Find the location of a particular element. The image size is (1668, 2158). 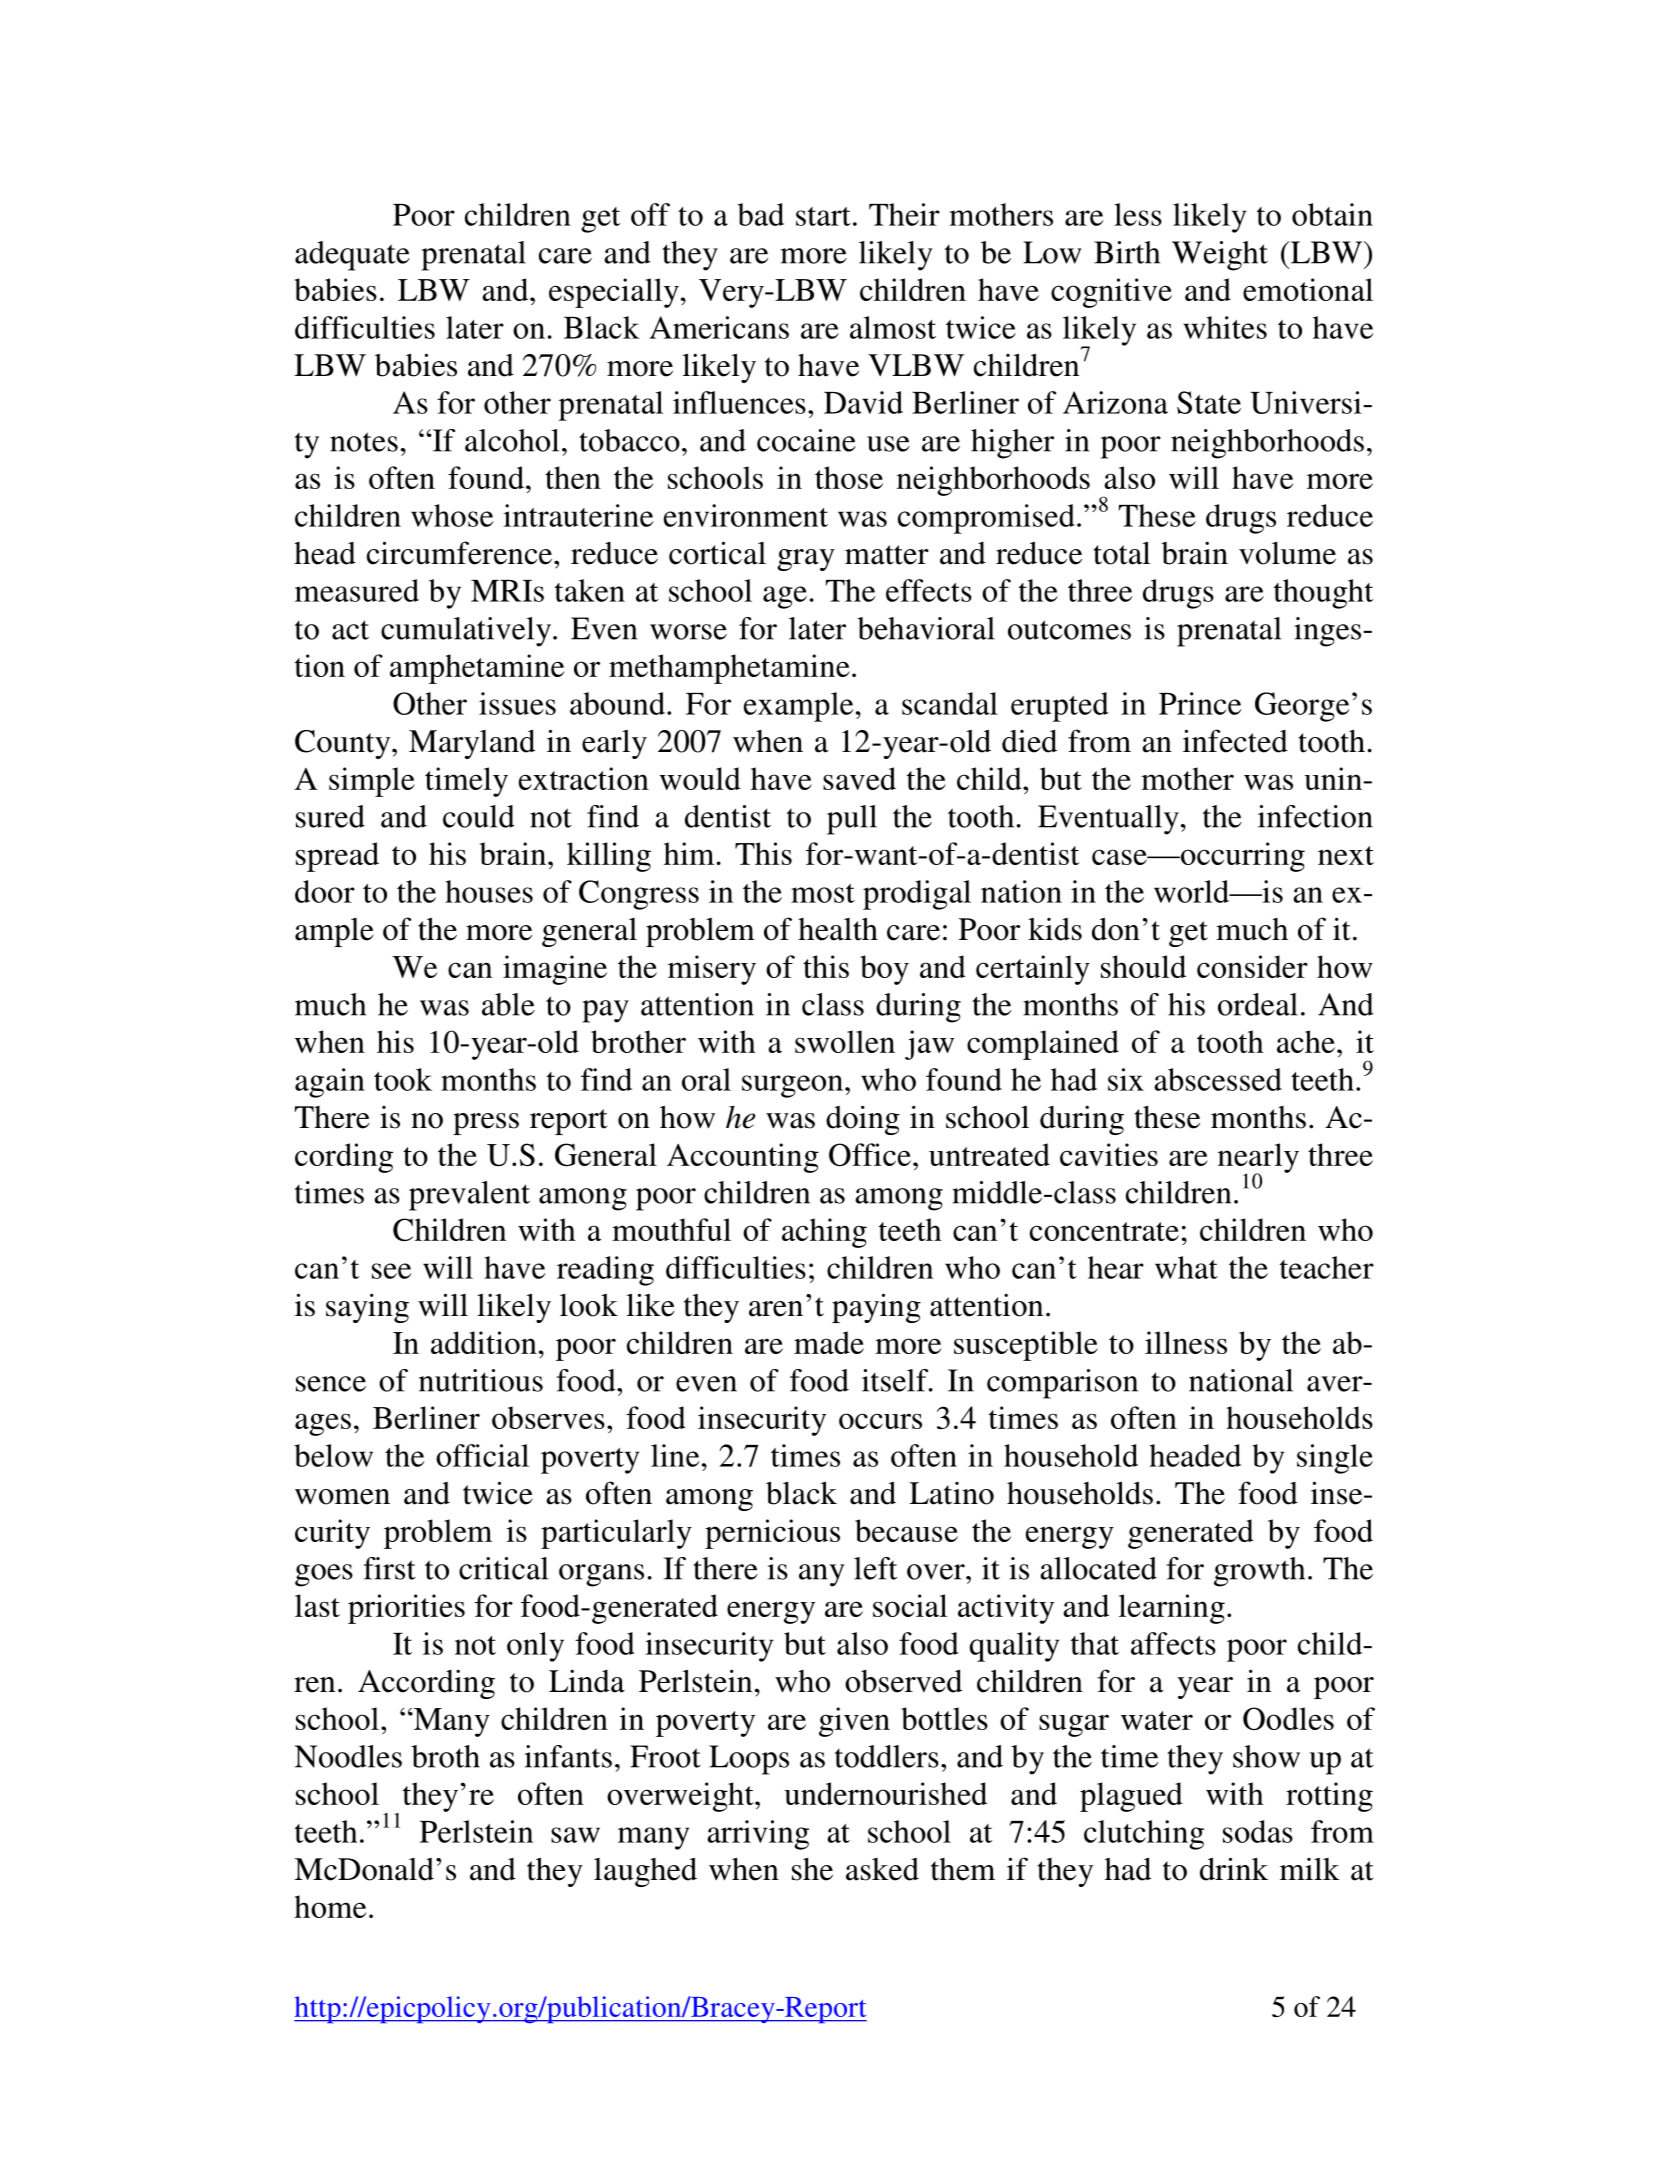

occurs is located at coordinates (880, 1421).
